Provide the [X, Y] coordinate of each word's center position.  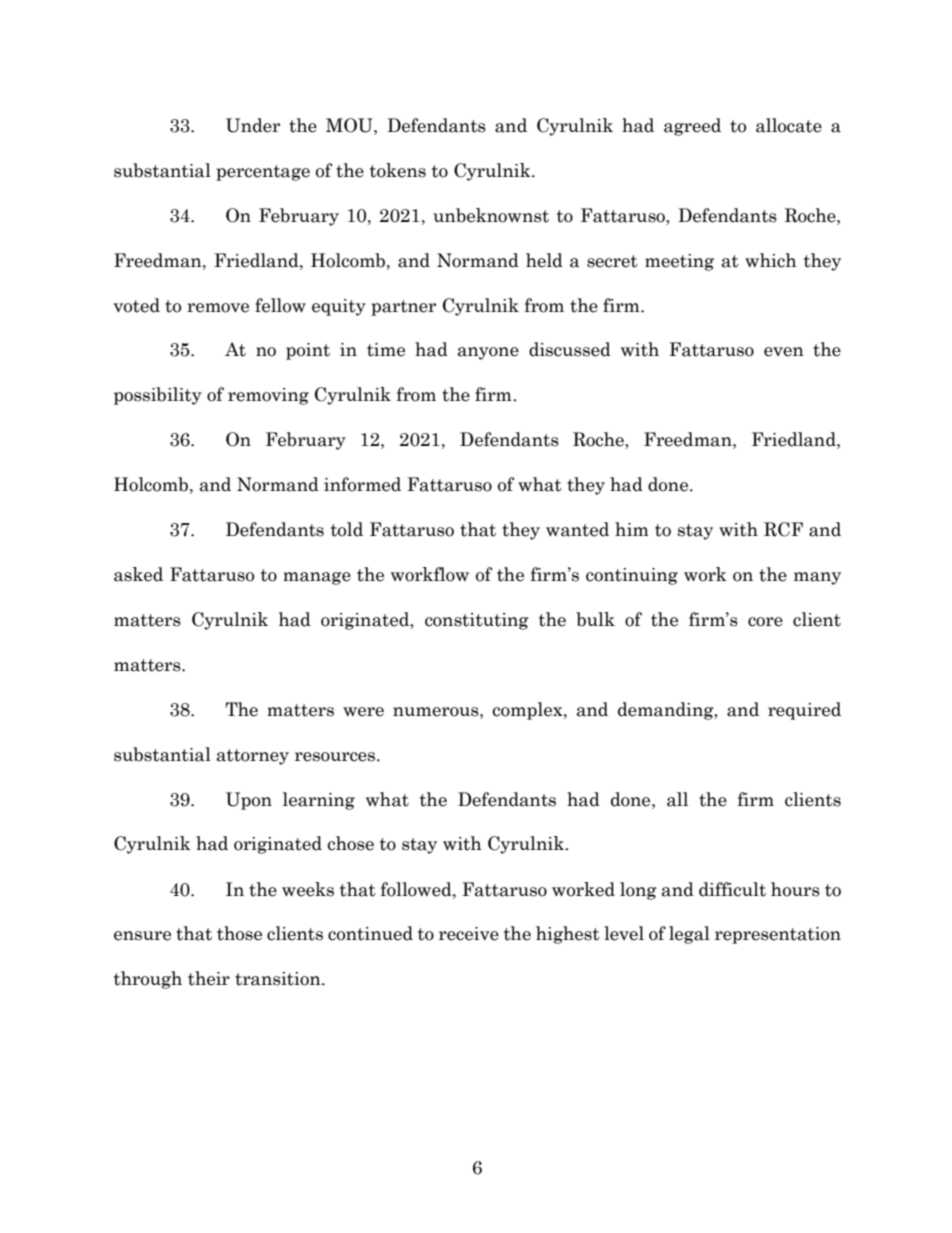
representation [778, 935]
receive [469, 934]
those [239, 933]
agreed [692, 127]
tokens [398, 170]
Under [253, 125]
